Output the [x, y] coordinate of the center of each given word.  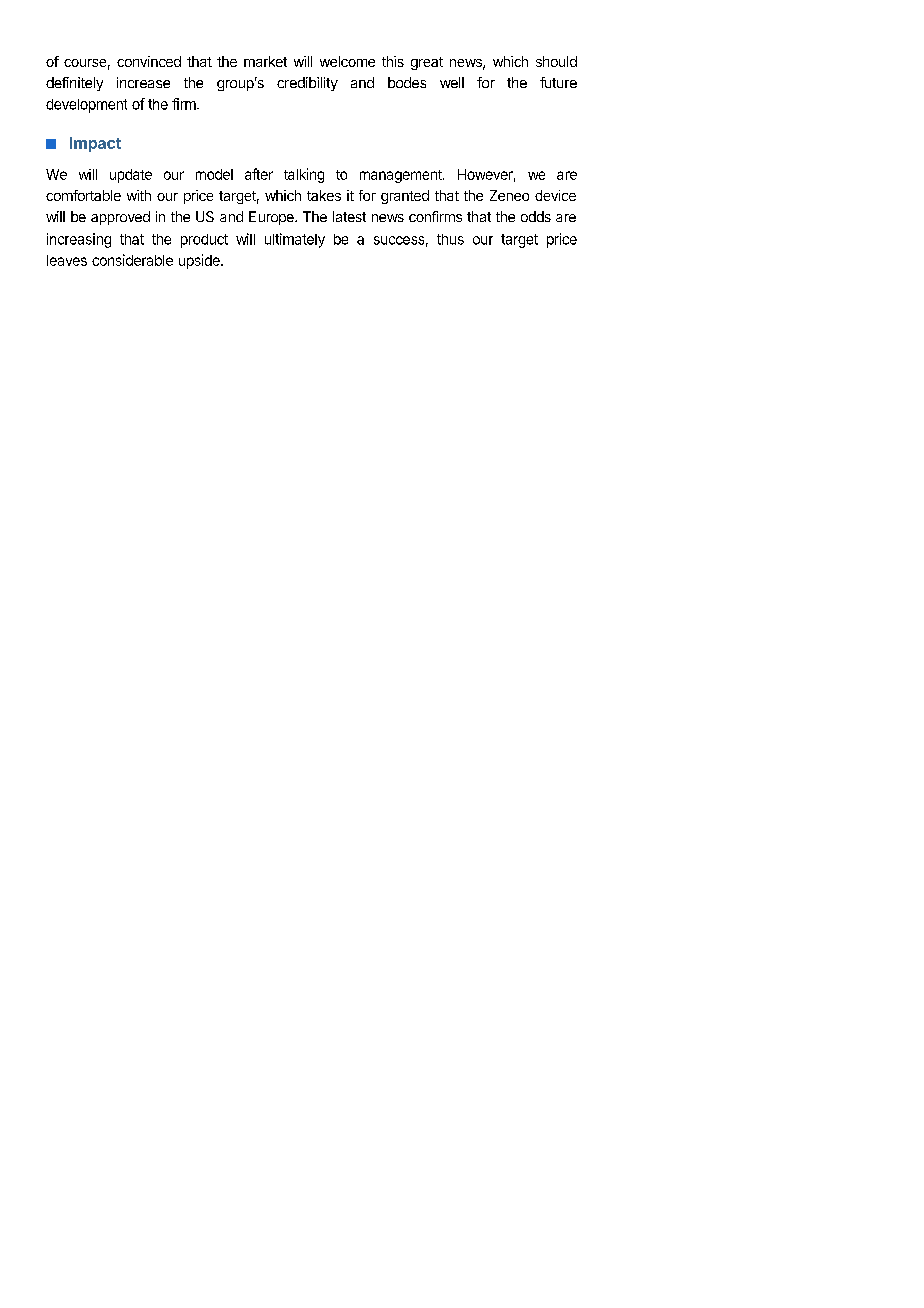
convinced [149, 61]
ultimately [295, 240]
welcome [347, 61]
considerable [132, 260]
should [556, 61]
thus [450, 239]
